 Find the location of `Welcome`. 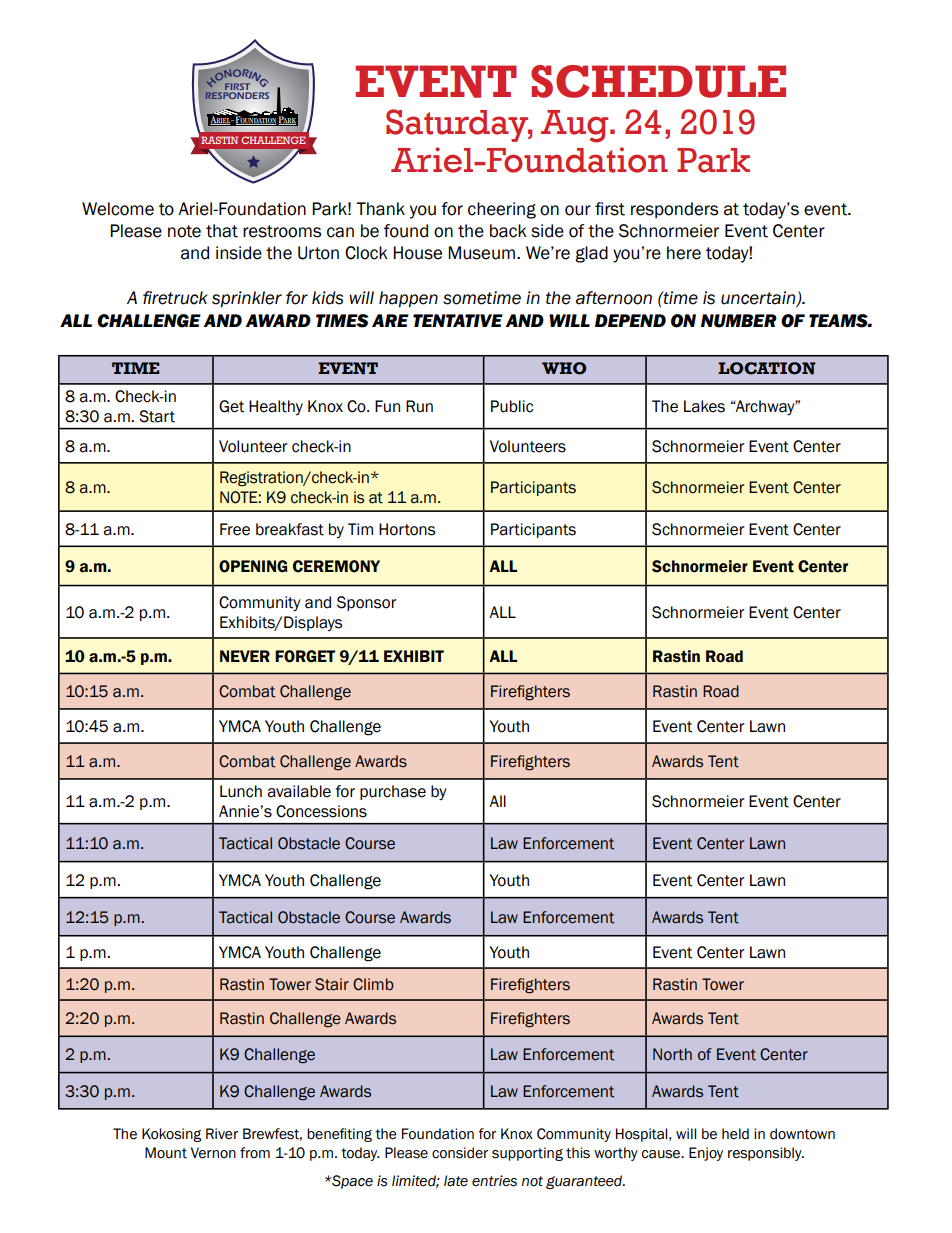

Welcome is located at coordinates (118, 209).
